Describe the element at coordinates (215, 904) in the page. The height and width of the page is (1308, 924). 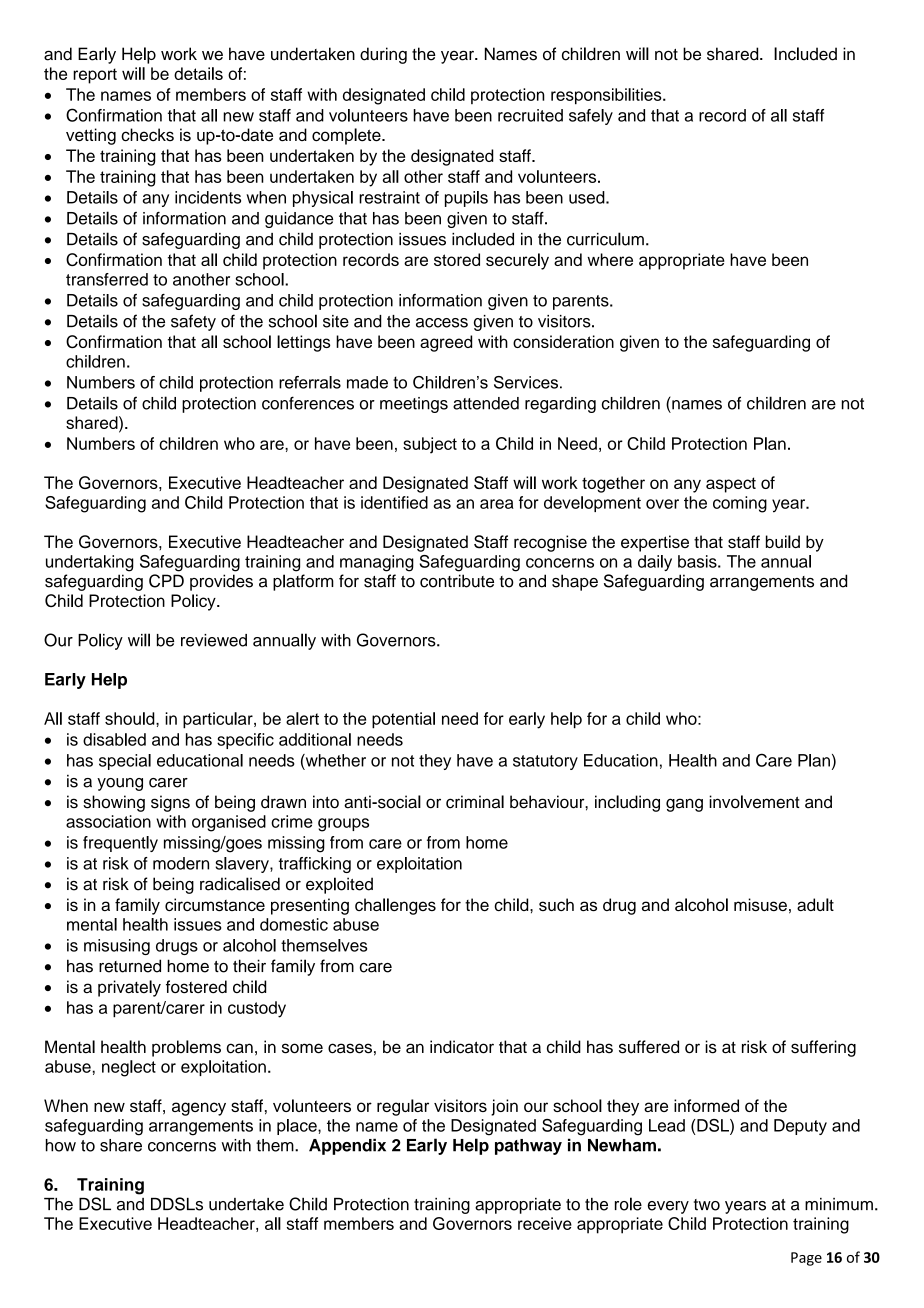
I see `circumstance` at that location.
